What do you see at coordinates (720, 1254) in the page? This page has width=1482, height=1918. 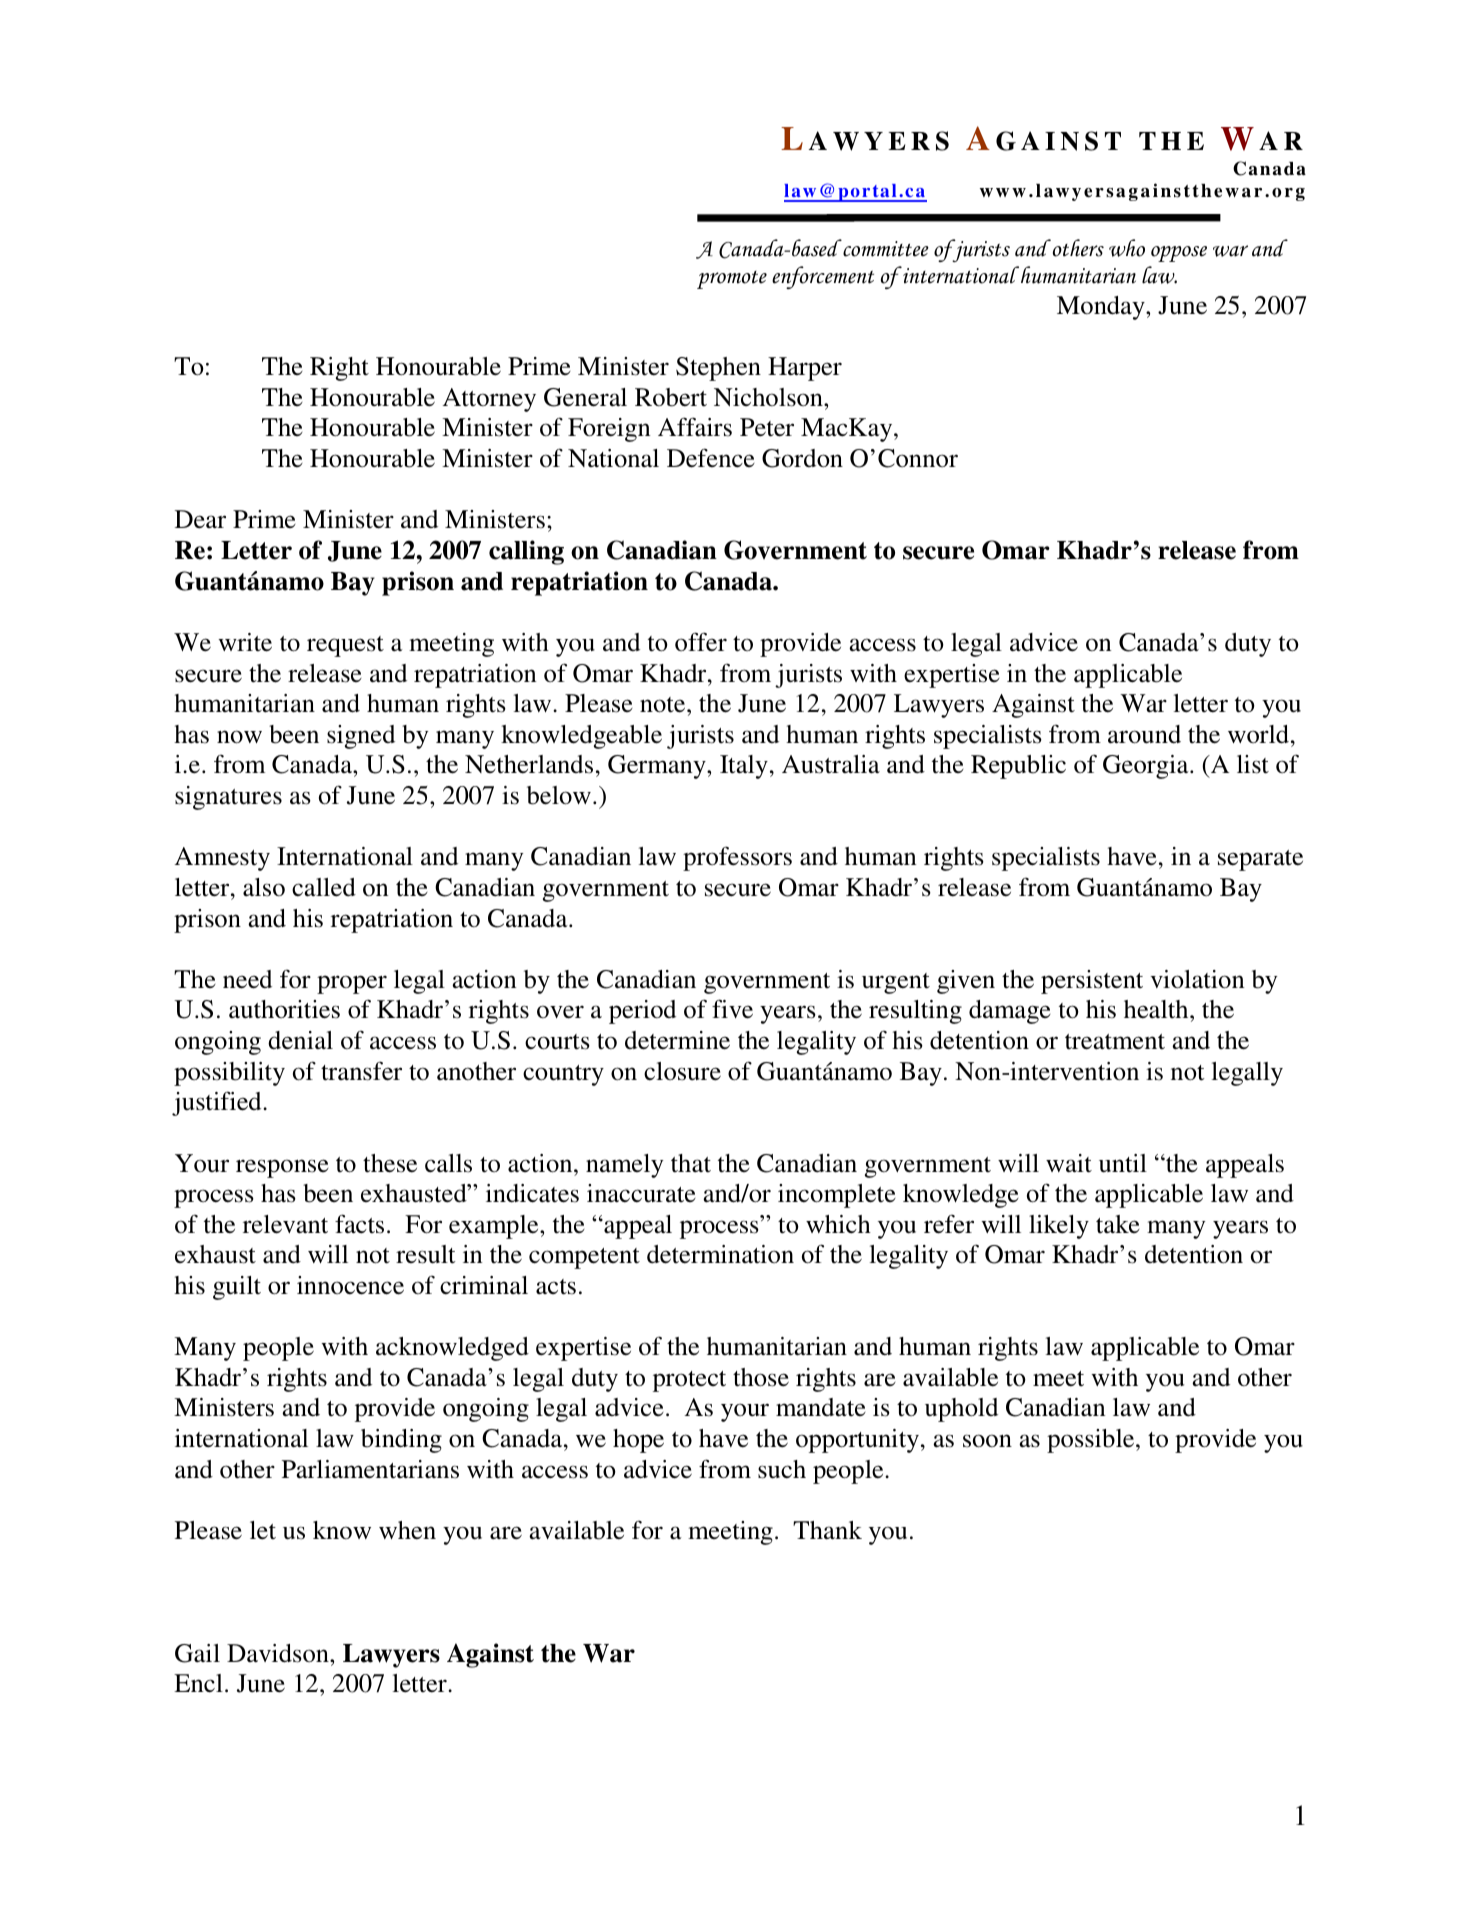 I see `determination` at bounding box center [720, 1254].
